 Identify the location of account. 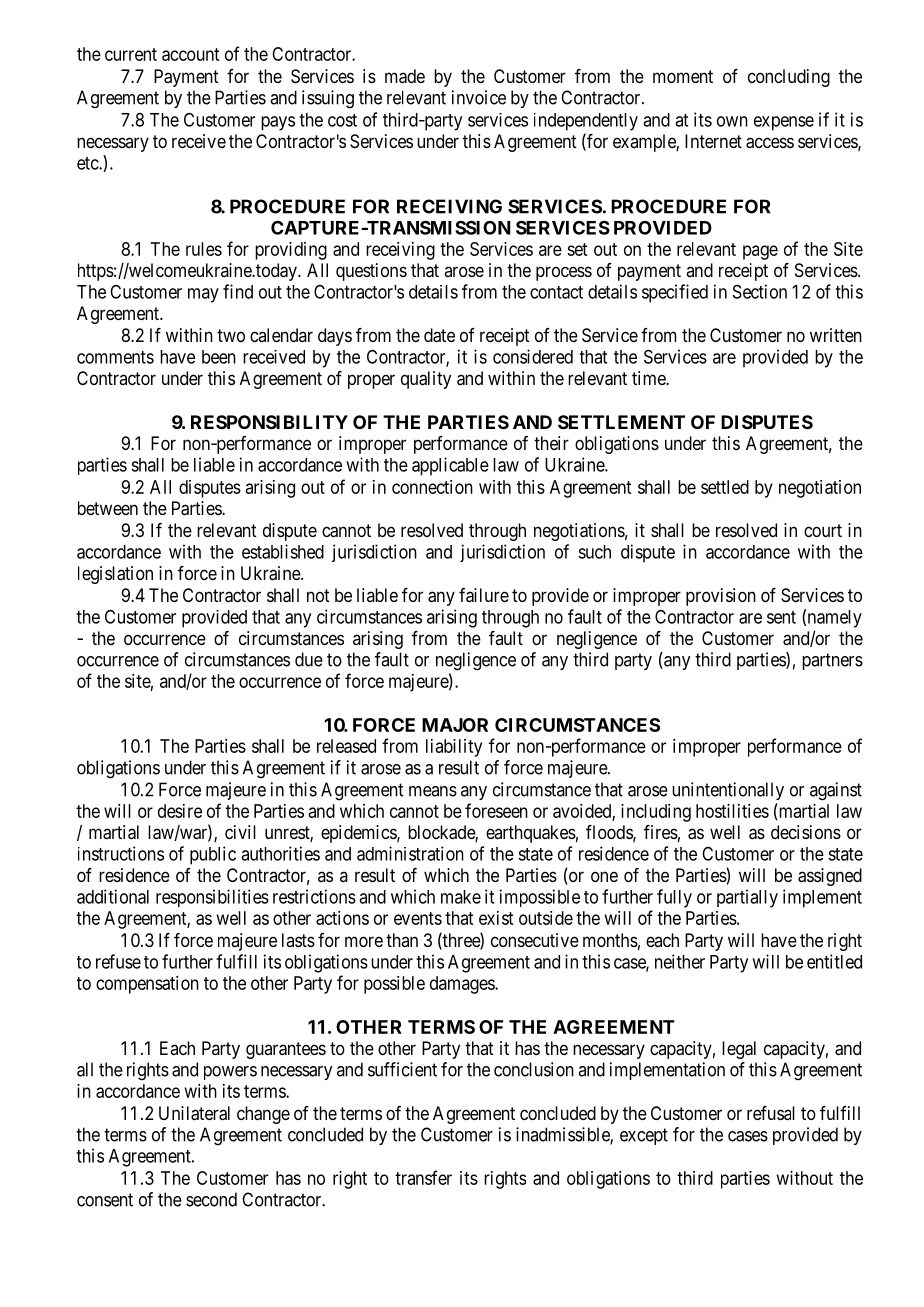
(190, 54).
